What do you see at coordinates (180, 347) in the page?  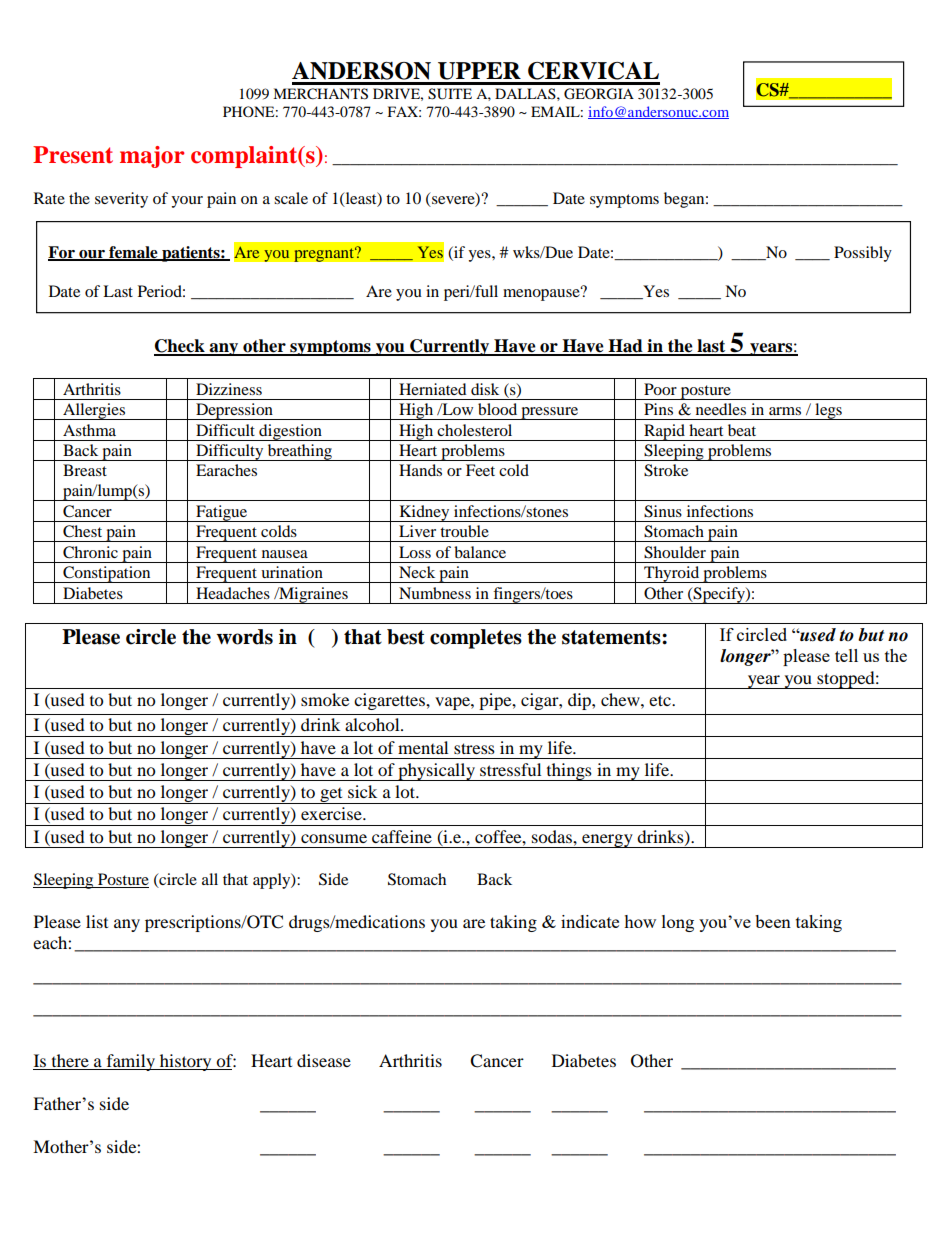 I see `Check` at bounding box center [180, 347].
